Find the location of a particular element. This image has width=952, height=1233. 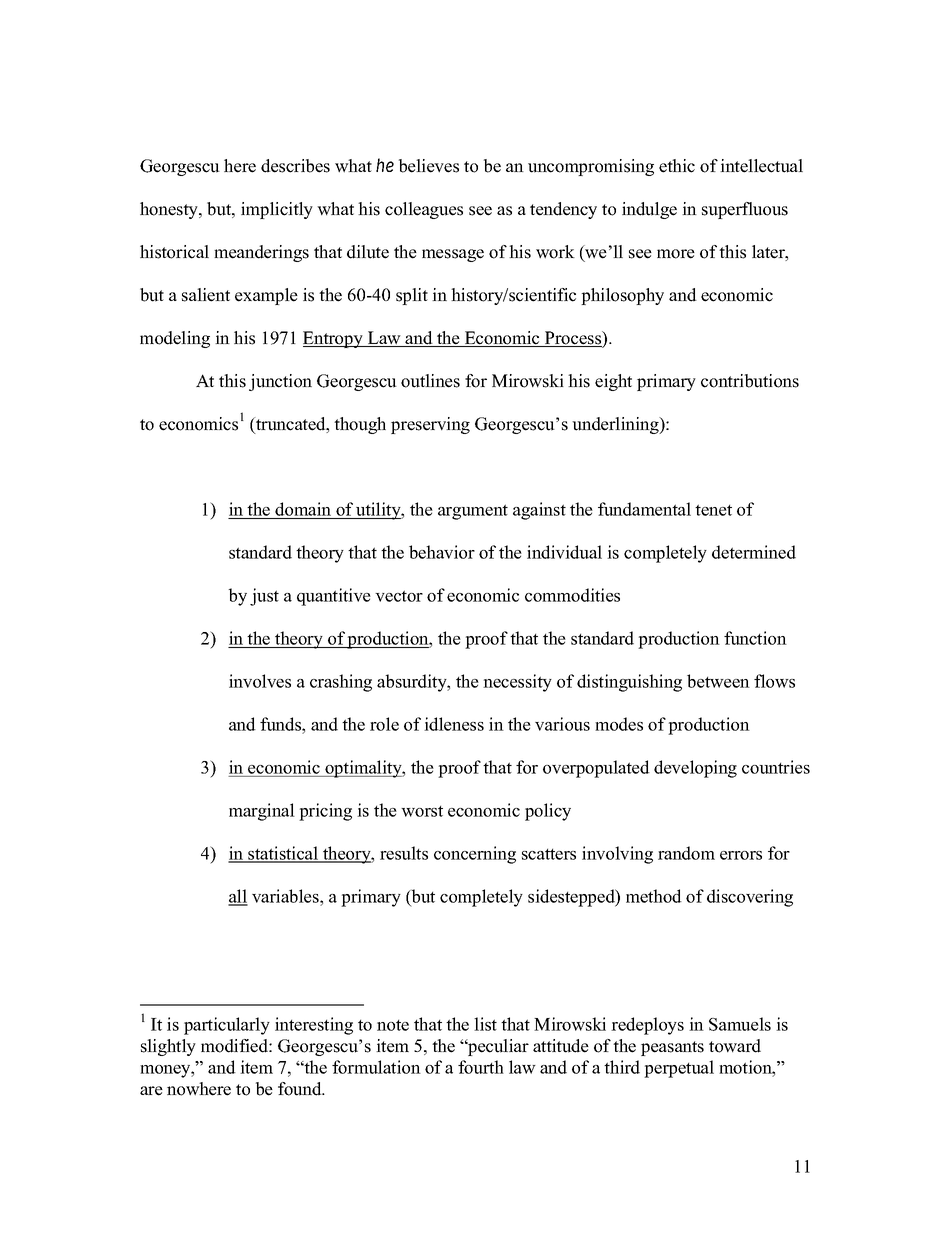

colleagues is located at coordinates (424, 210).
